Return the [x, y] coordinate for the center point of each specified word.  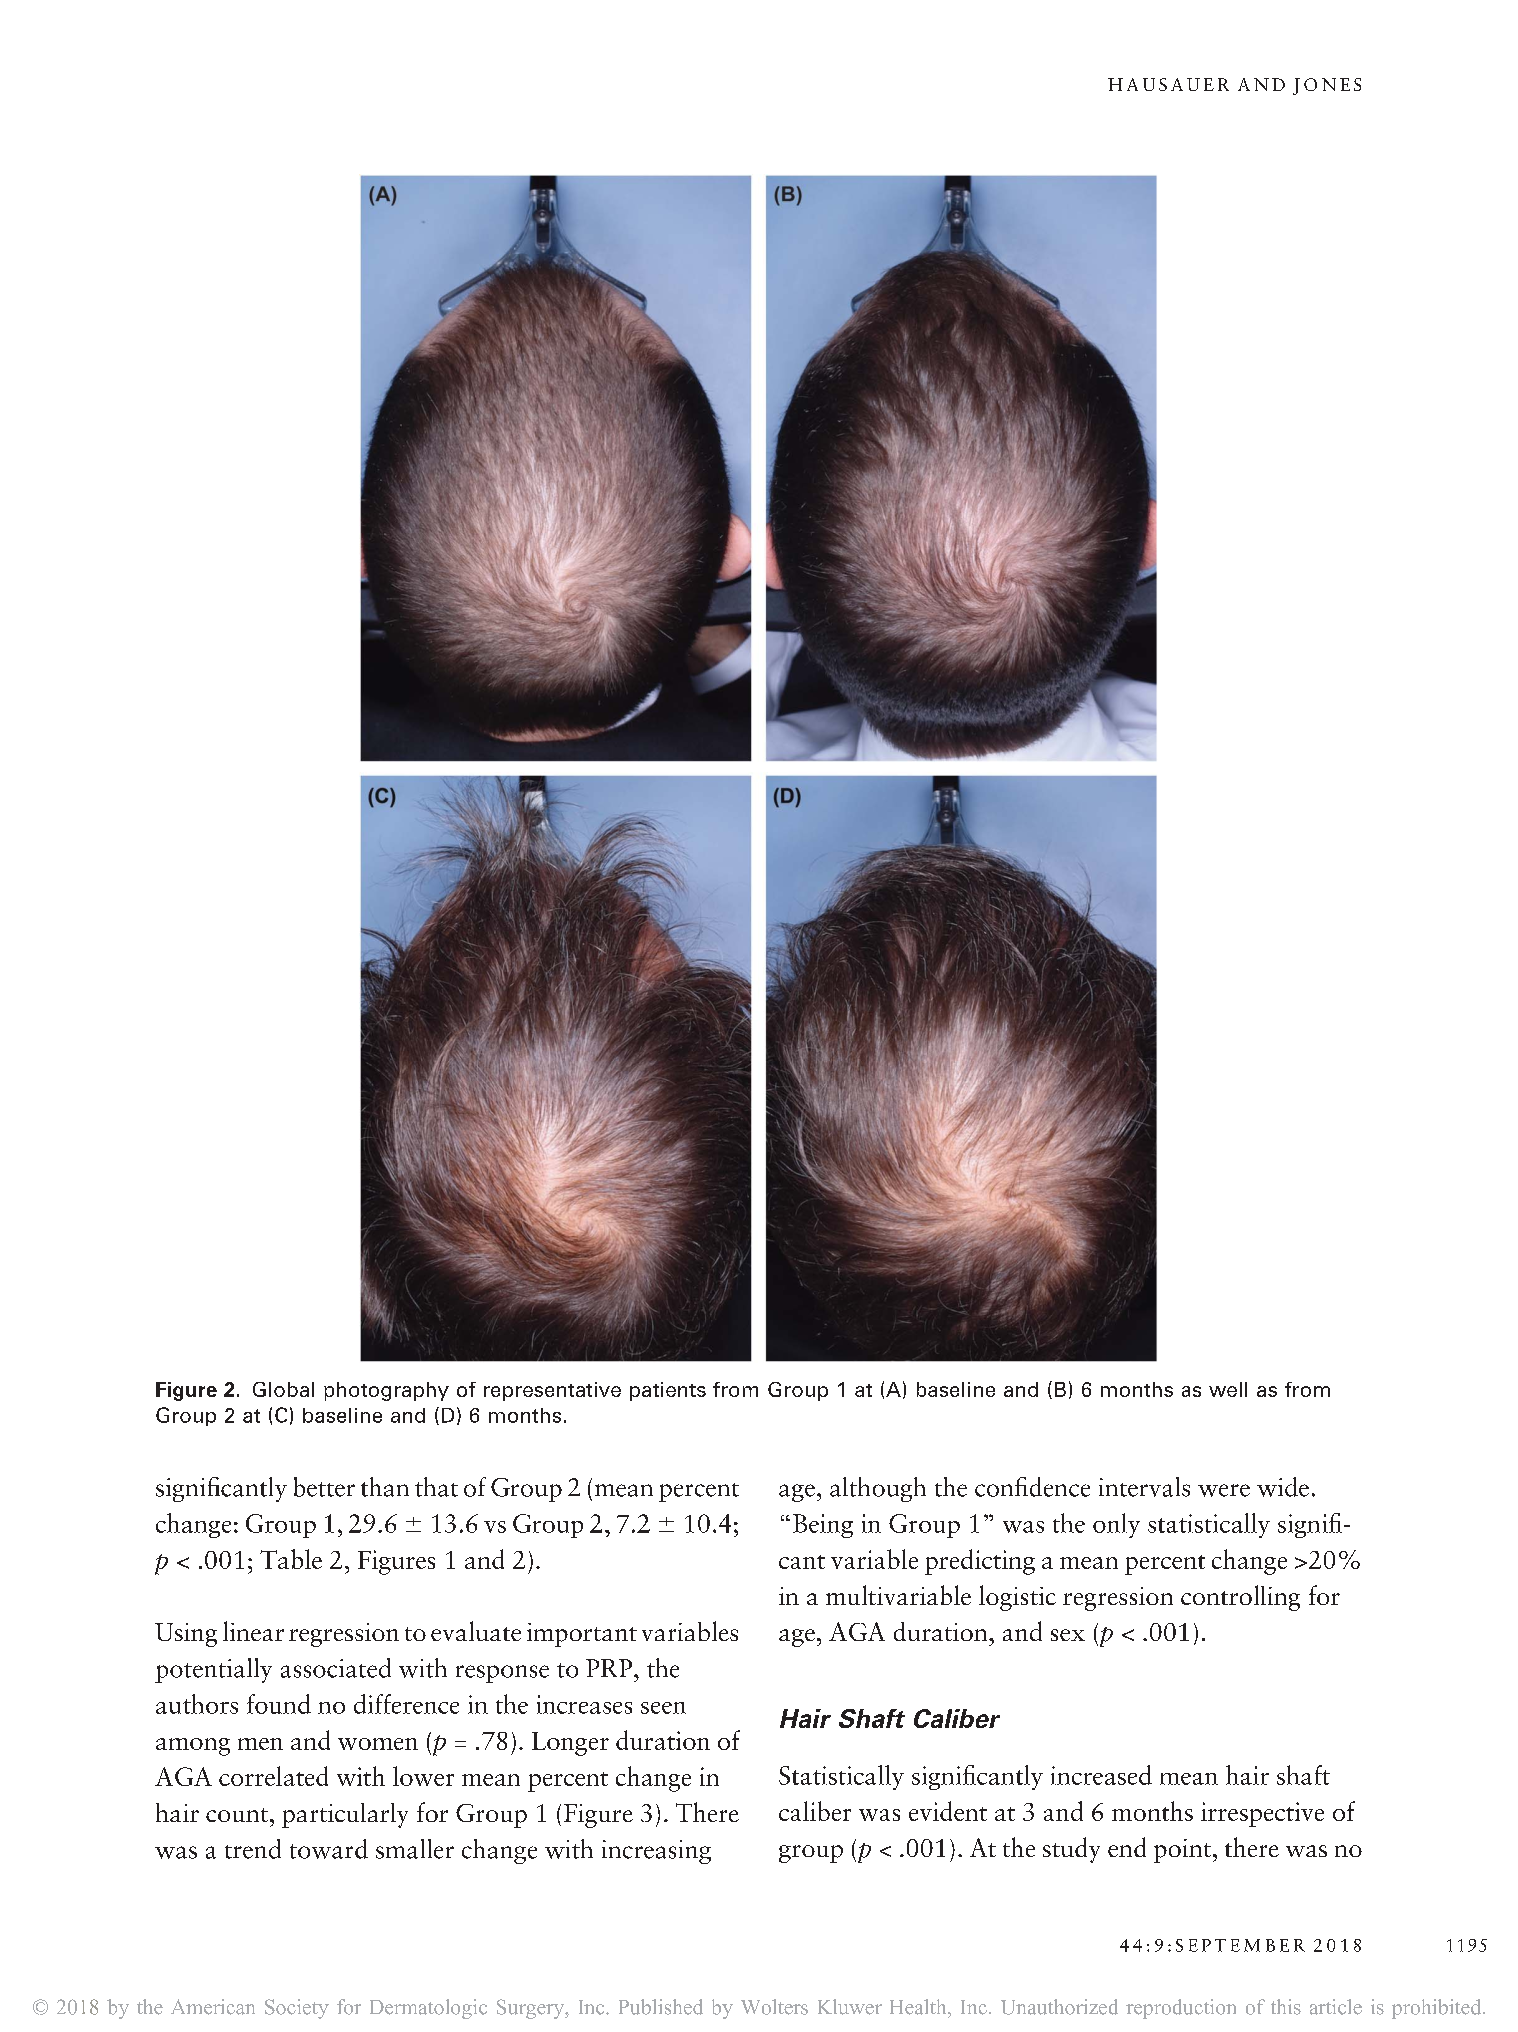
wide [1283, 1487]
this [1286, 2007]
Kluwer [850, 2007]
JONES [1327, 86]
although [878, 1489]
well [1228, 1389]
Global [283, 1389]
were [1224, 1490]
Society [297, 2009]
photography [386, 1391]
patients [668, 1391]
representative [552, 1391]
